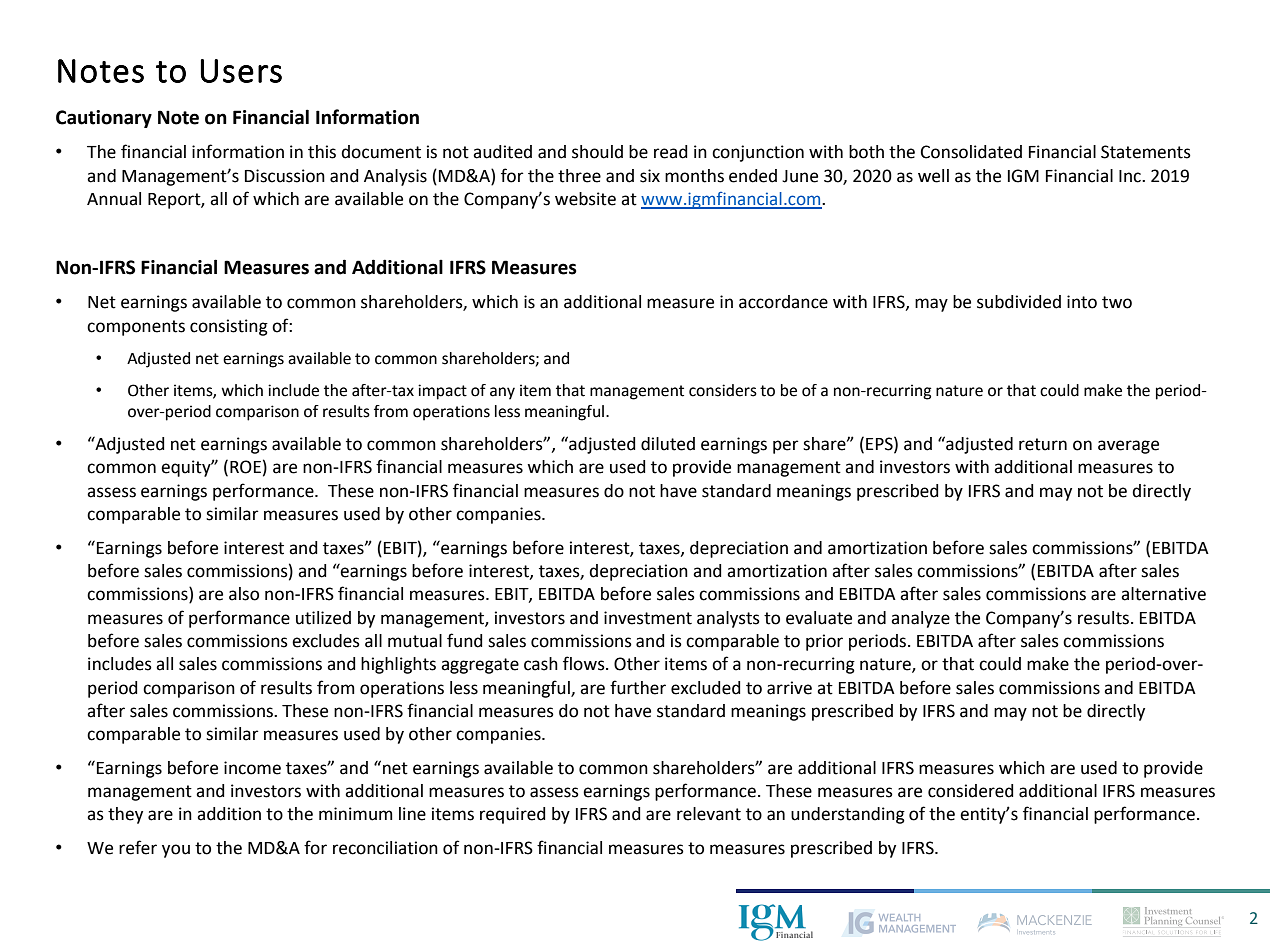 The image size is (1270, 952). What do you see at coordinates (1019, 302) in the screenshot?
I see `subdivided` at bounding box center [1019, 302].
